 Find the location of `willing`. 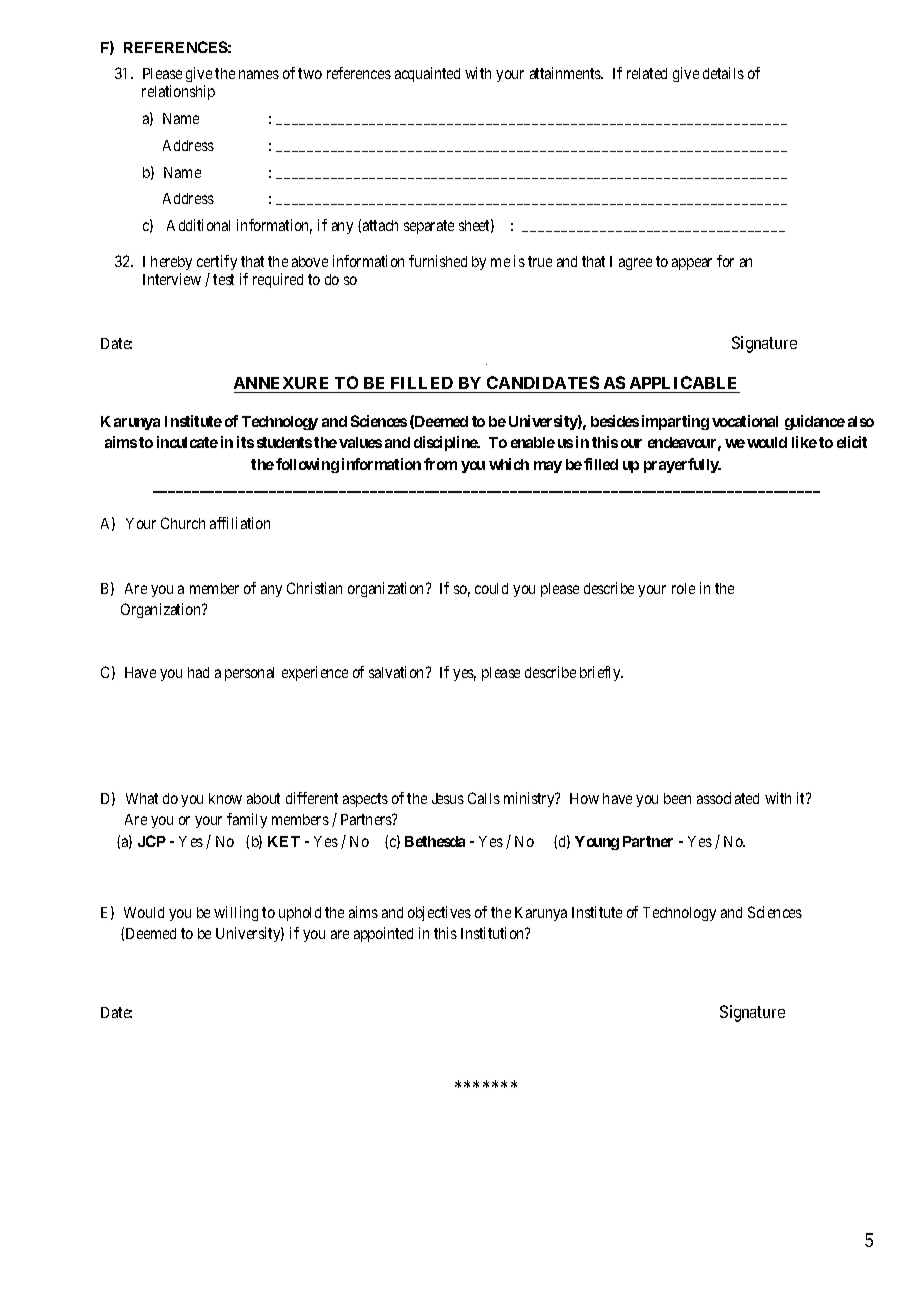

willing is located at coordinates (236, 913).
